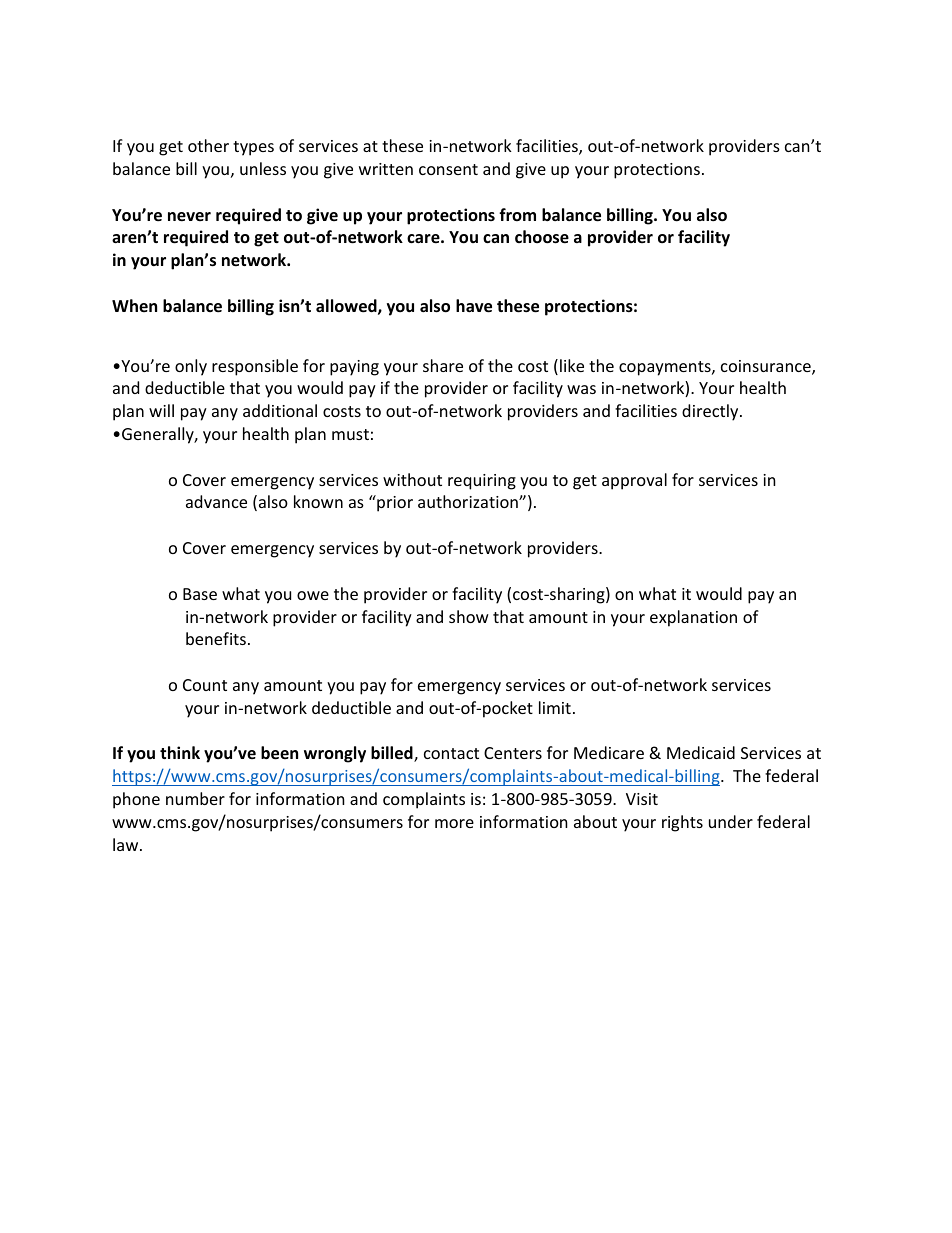  What do you see at coordinates (517, 214) in the screenshot?
I see `from` at bounding box center [517, 214].
